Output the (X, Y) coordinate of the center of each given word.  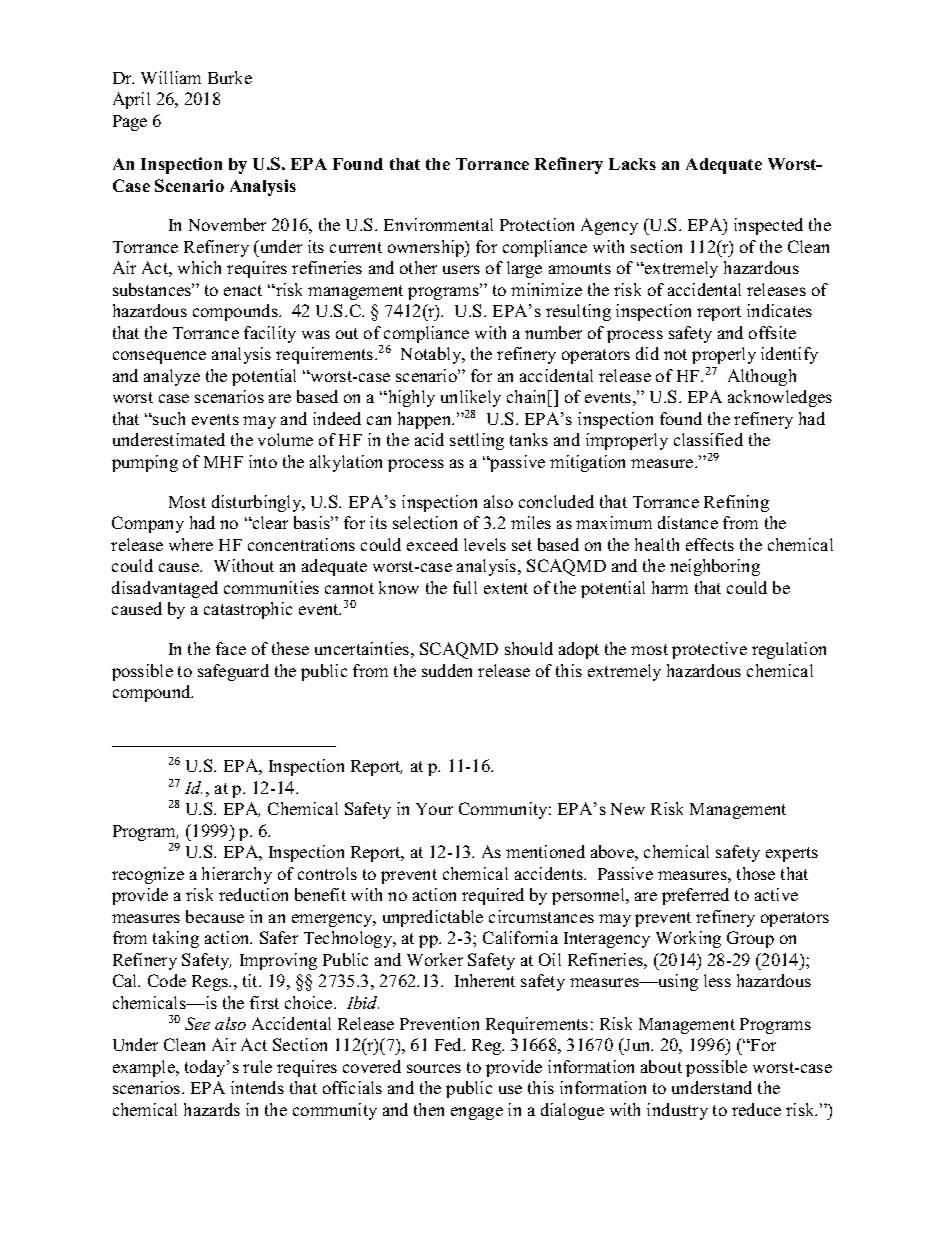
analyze (172, 377)
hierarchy (237, 875)
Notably (432, 355)
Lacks (632, 164)
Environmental (438, 224)
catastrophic (248, 610)
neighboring (715, 567)
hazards (212, 1109)
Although (762, 377)
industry (677, 1111)
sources (434, 1068)
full (465, 587)
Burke (230, 77)
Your (434, 809)
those (756, 873)
